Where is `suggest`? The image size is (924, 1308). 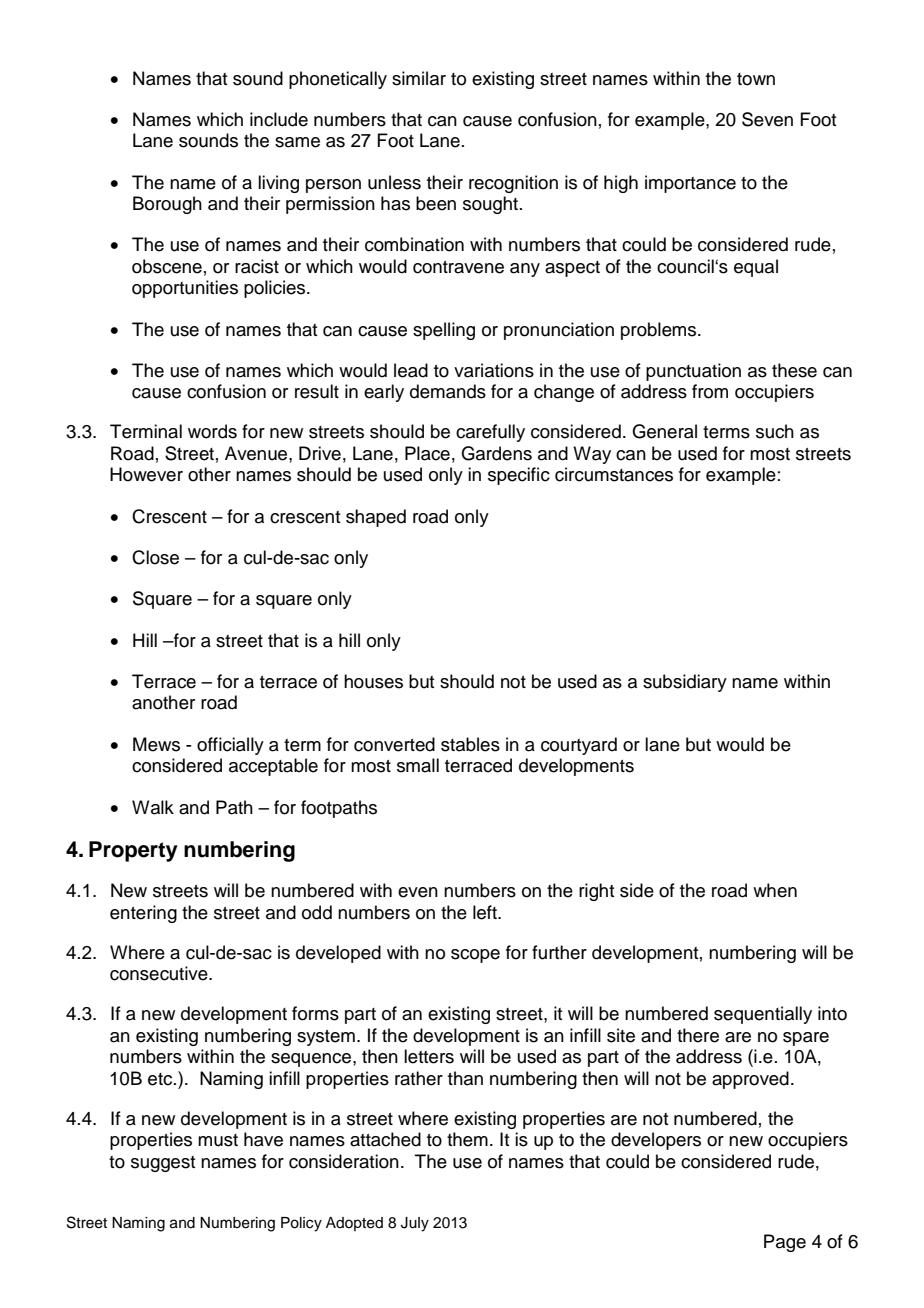 suggest is located at coordinates (163, 1164).
